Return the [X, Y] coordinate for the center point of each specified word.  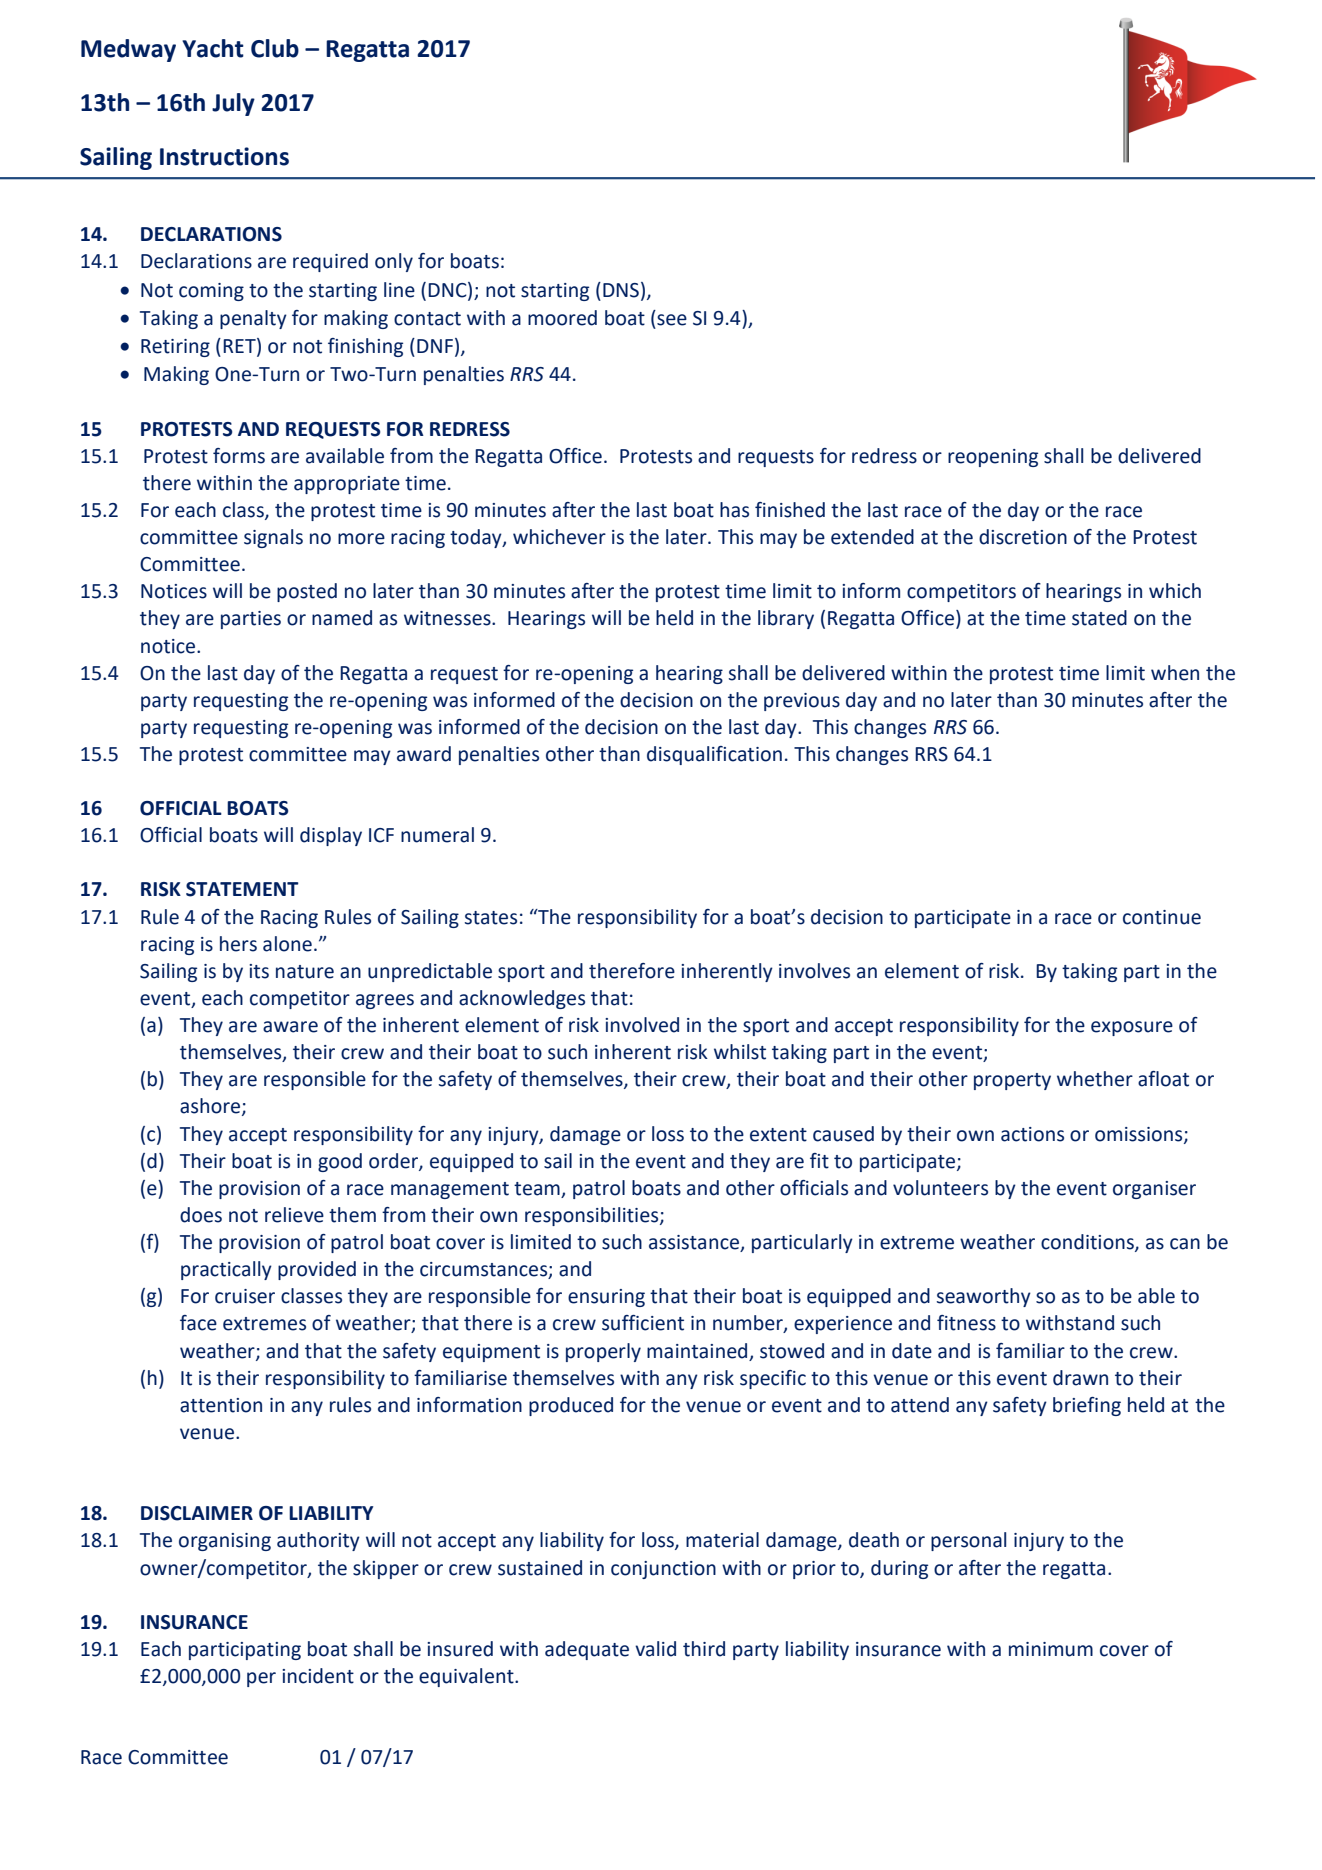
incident [318, 1676]
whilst [740, 1052]
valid [655, 1649]
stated [1099, 618]
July [233, 104]
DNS [621, 290]
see [672, 320]
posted [307, 592]
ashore [211, 1107]
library [786, 619]
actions [1032, 1134]
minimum [1051, 1649]
